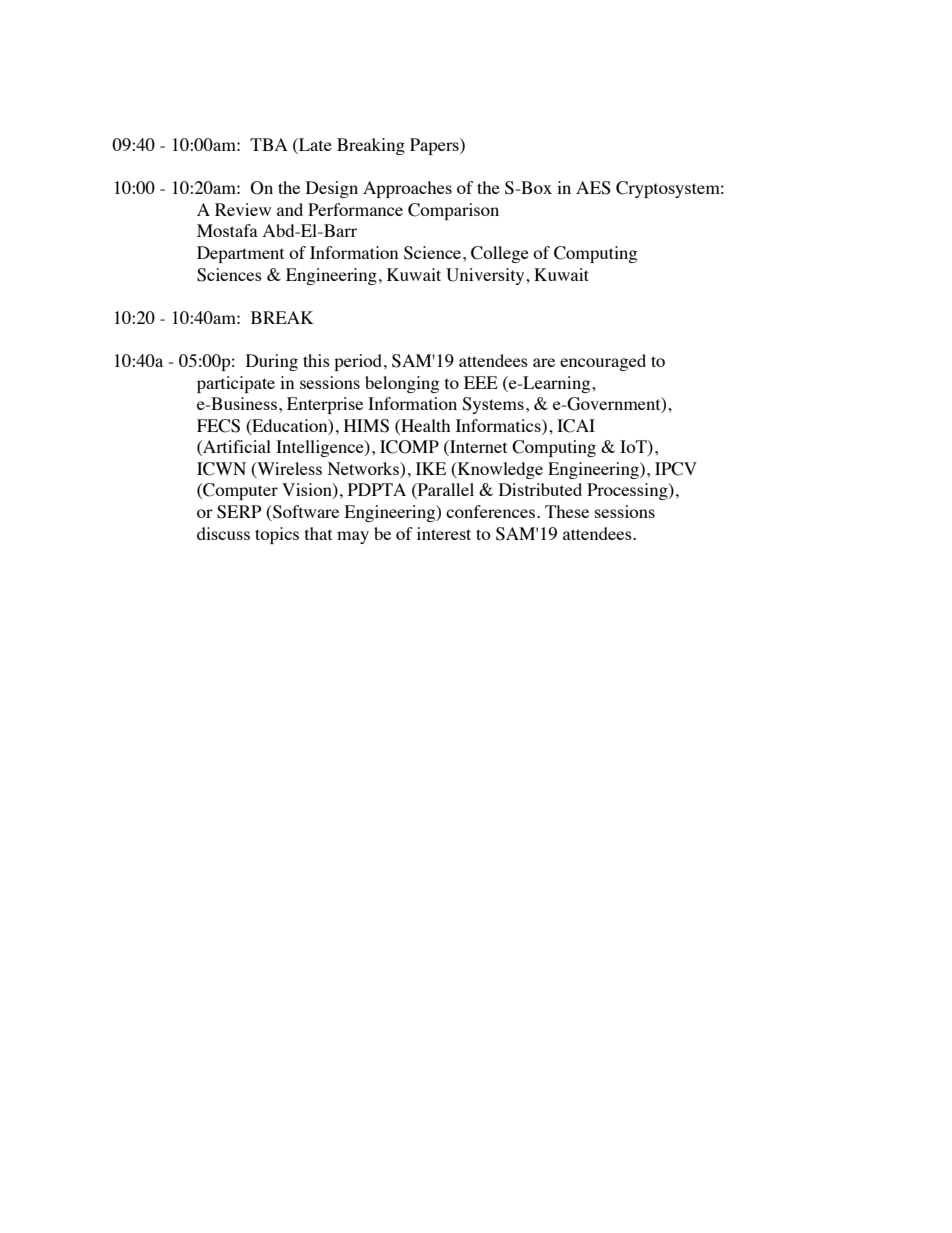 The image size is (952, 1233). Describe the element at coordinates (444, 533) in the image. I see `interest` at that location.
